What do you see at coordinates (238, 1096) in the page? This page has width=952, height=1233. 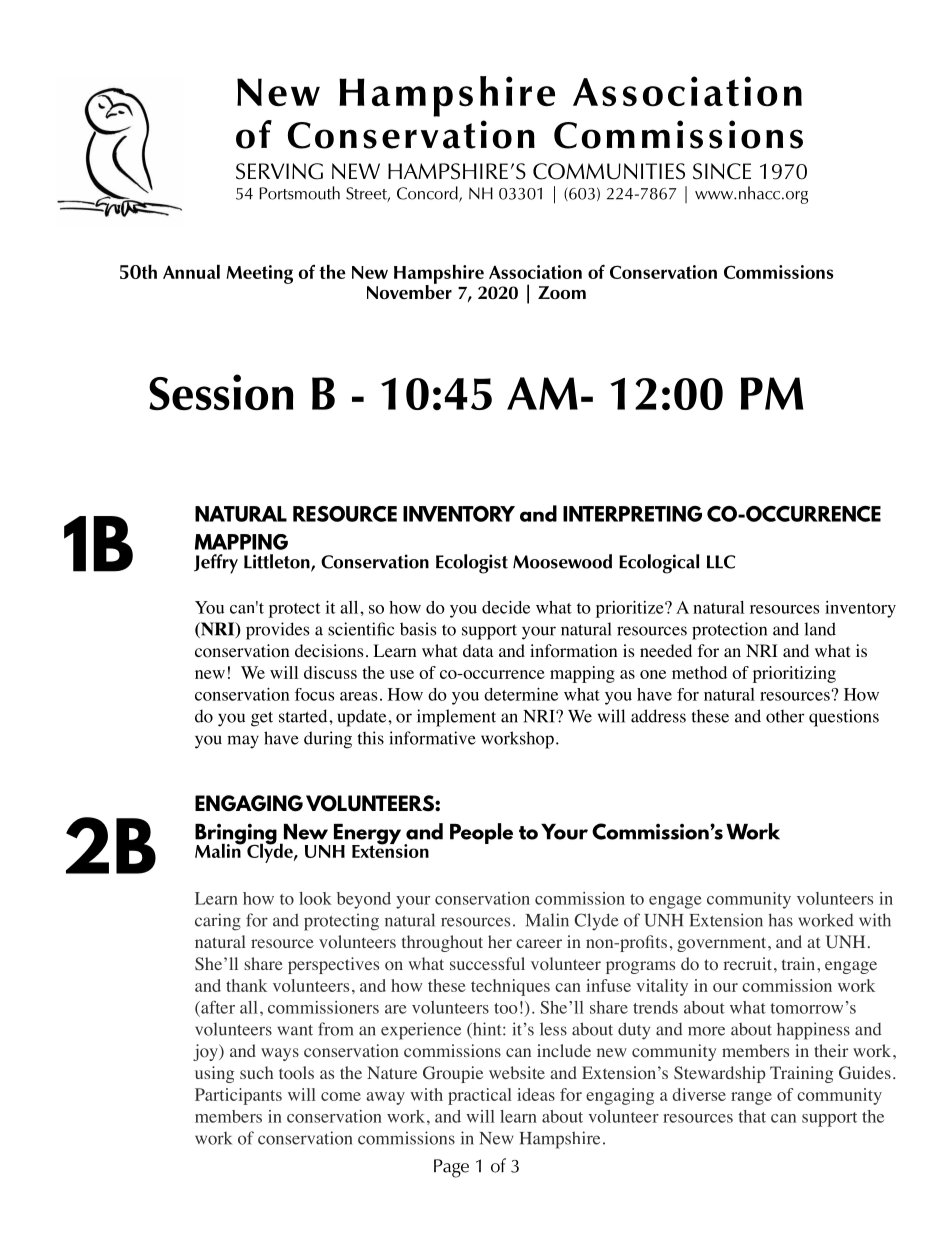 I see `Participants` at bounding box center [238, 1096].
